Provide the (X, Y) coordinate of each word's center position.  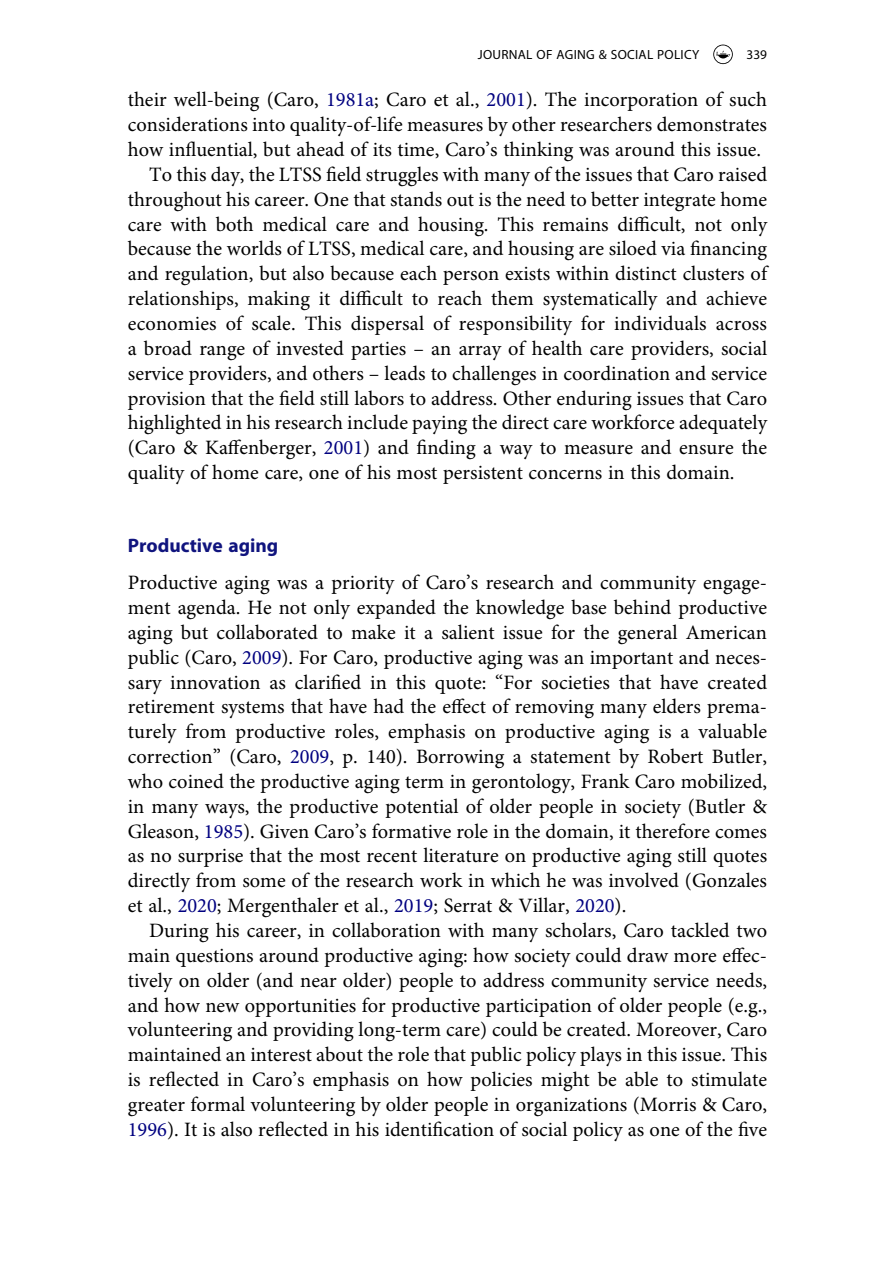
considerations (188, 124)
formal (218, 1104)
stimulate (729, 1079)
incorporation (641, 102)
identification (439, 1129)
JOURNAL (504, 54)
